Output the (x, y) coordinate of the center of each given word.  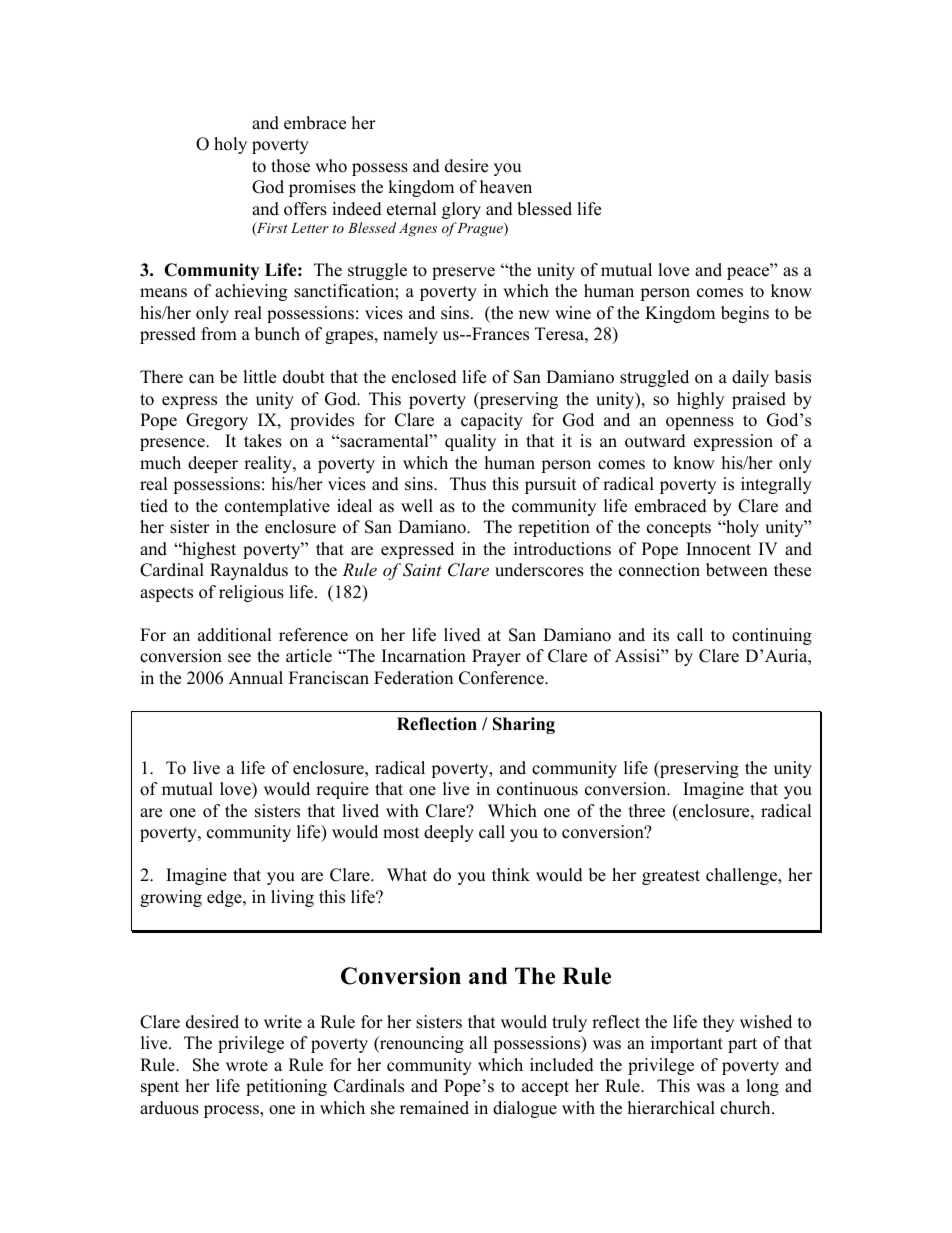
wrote (247, 1066)
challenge (742, 876)
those (290, 166)
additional (235, 635)
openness (700, 423)
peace (749, 272)
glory (461, 210)
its (661, 635)
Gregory (217, 421)
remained (434, 1108)
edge (225, 898)
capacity (492, 421)
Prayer (496, 657)
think (511, 874)
